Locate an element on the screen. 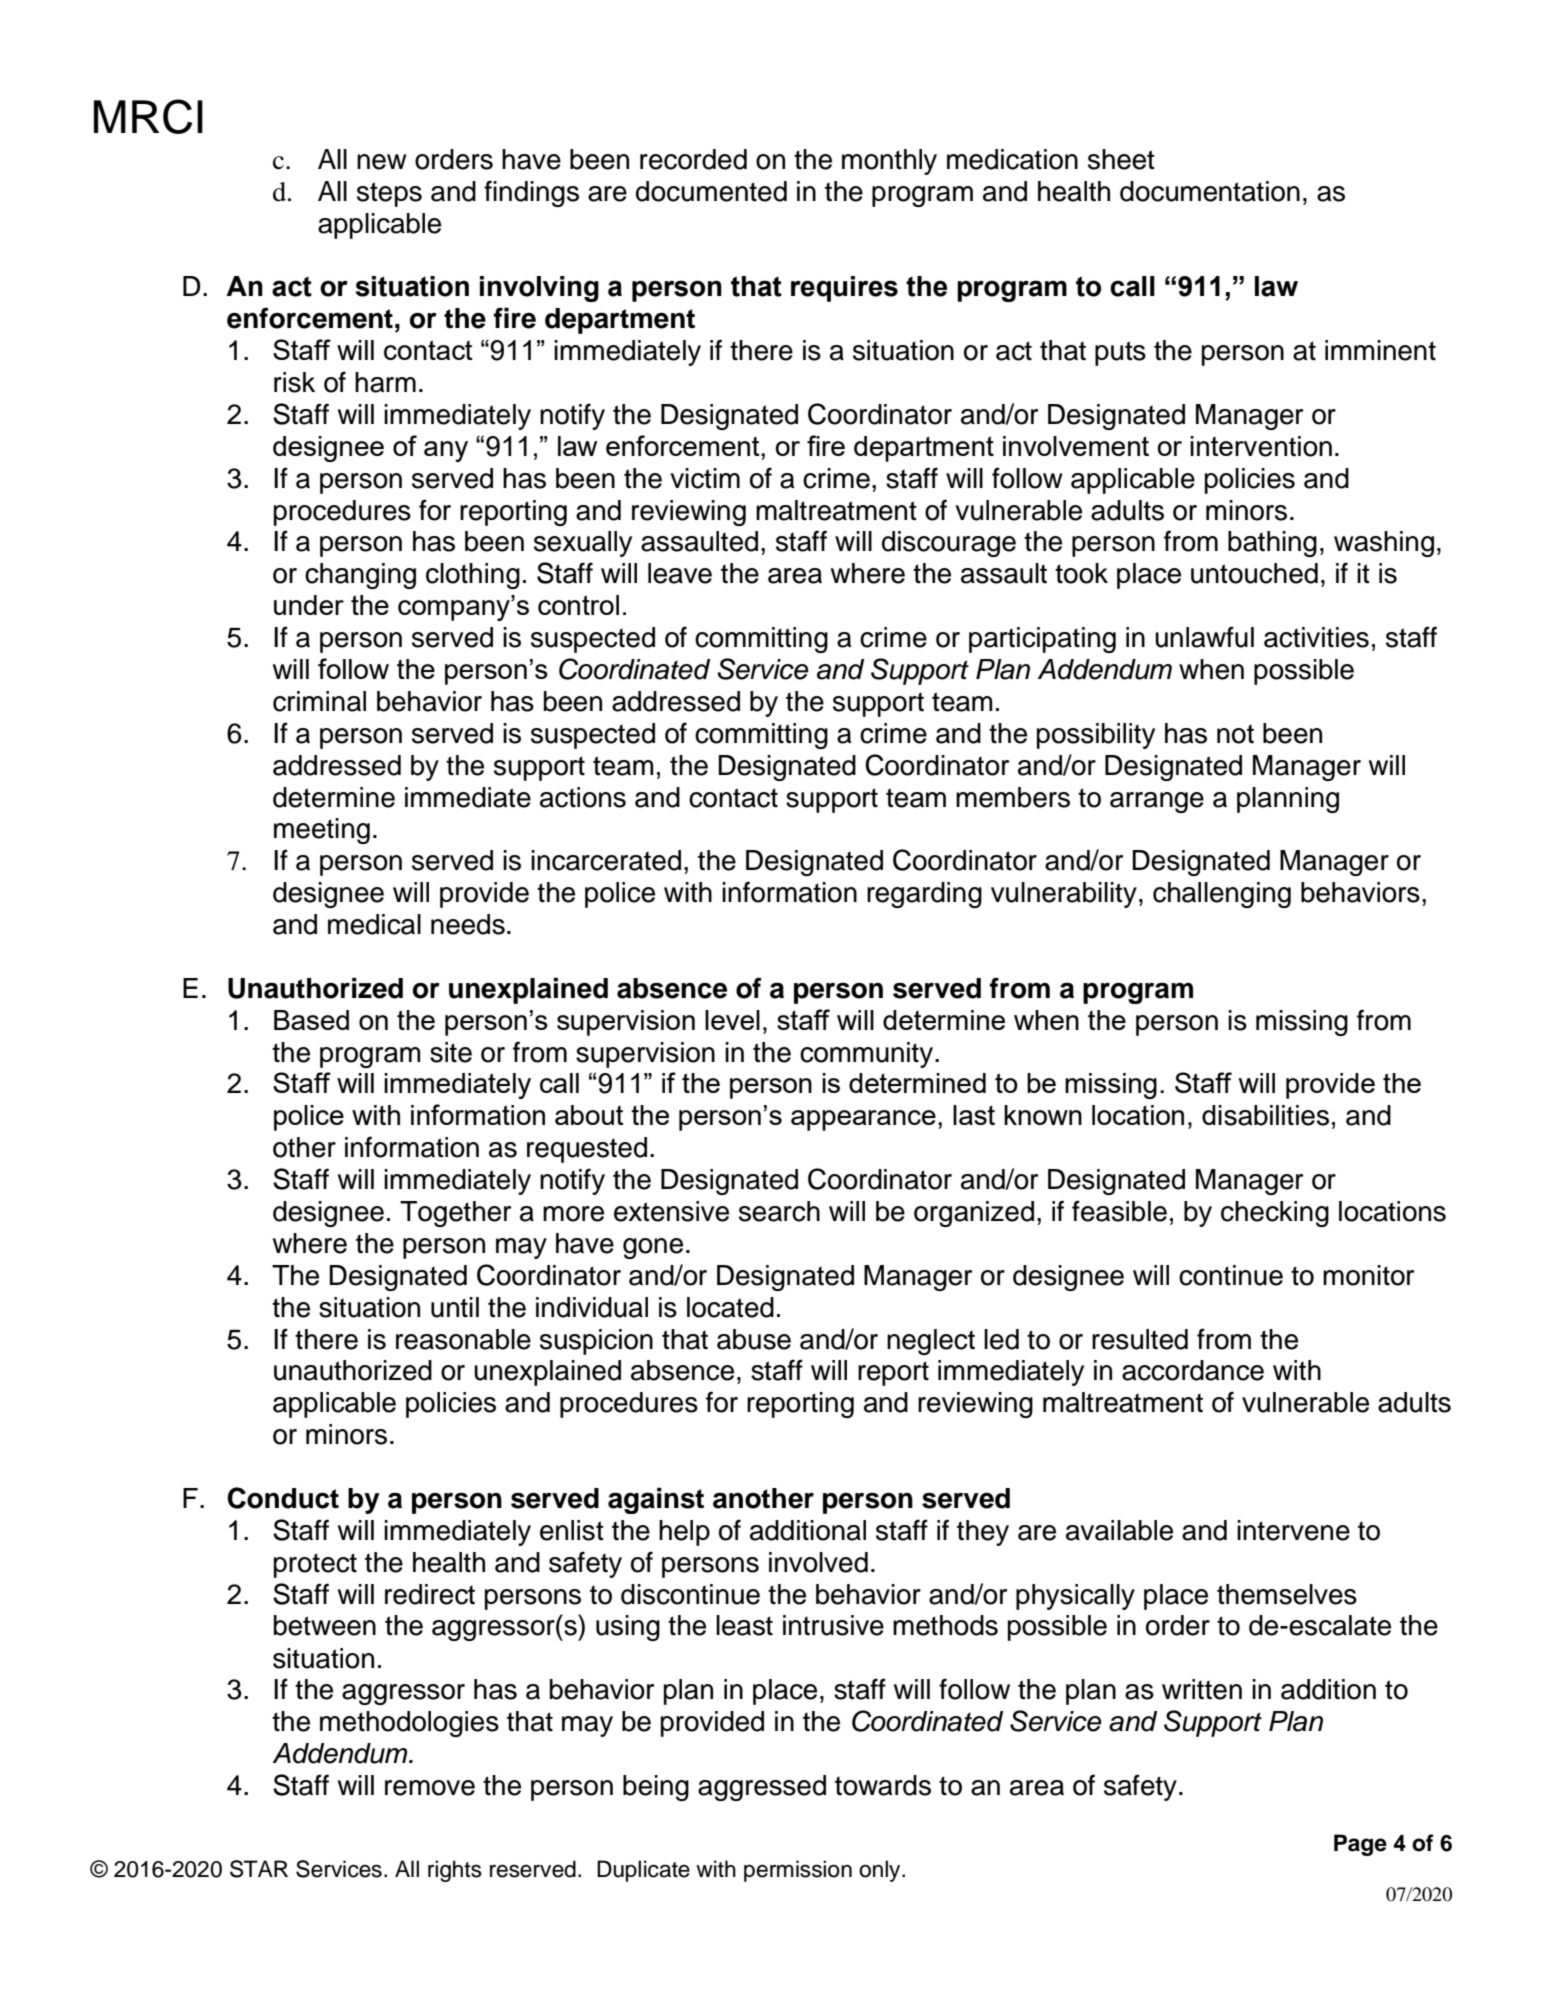 This screenshot has height=1996, width=1543. site is located at coordinates (451, 1052).
